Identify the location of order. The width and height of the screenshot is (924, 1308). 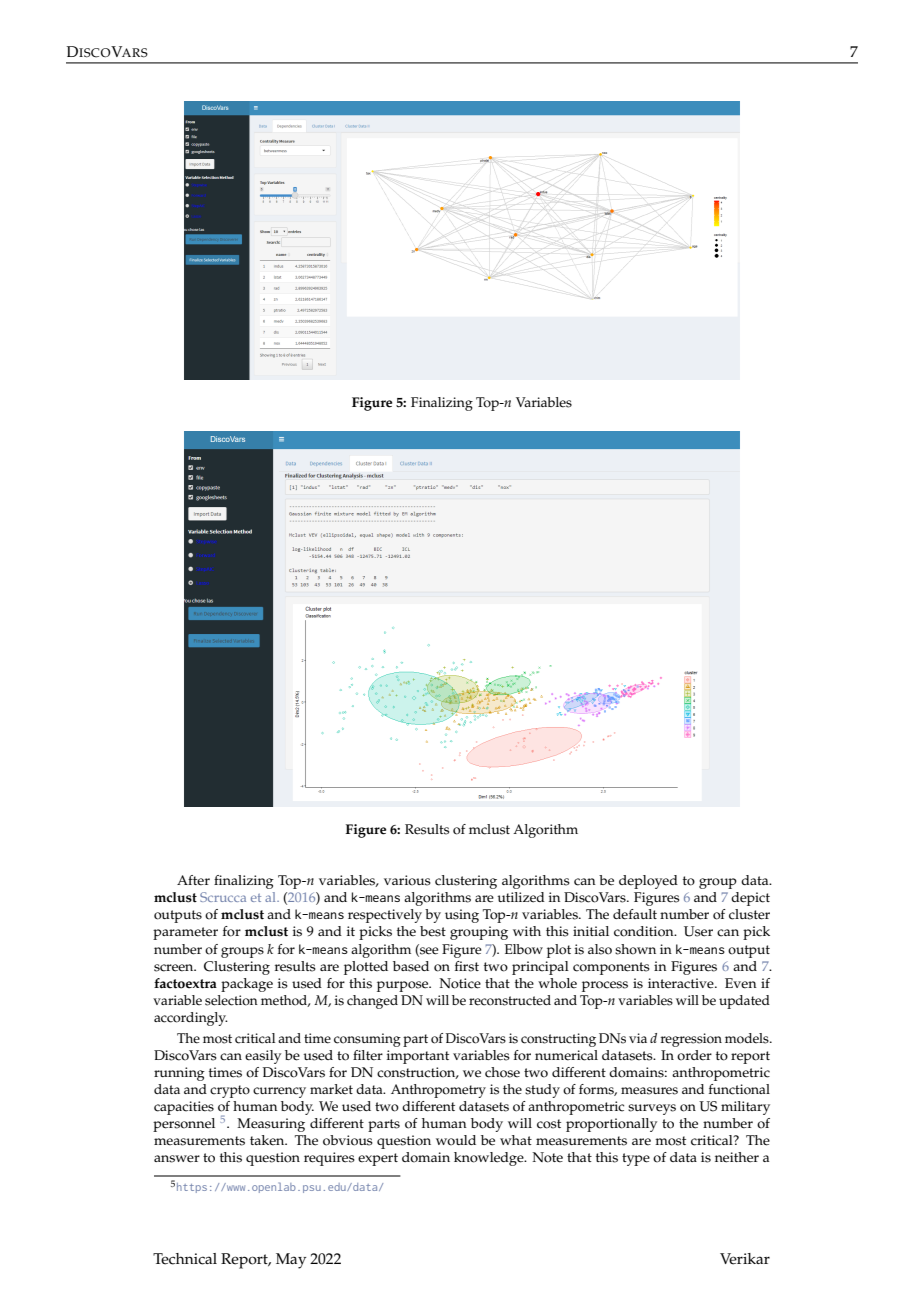
(694, 1055).
